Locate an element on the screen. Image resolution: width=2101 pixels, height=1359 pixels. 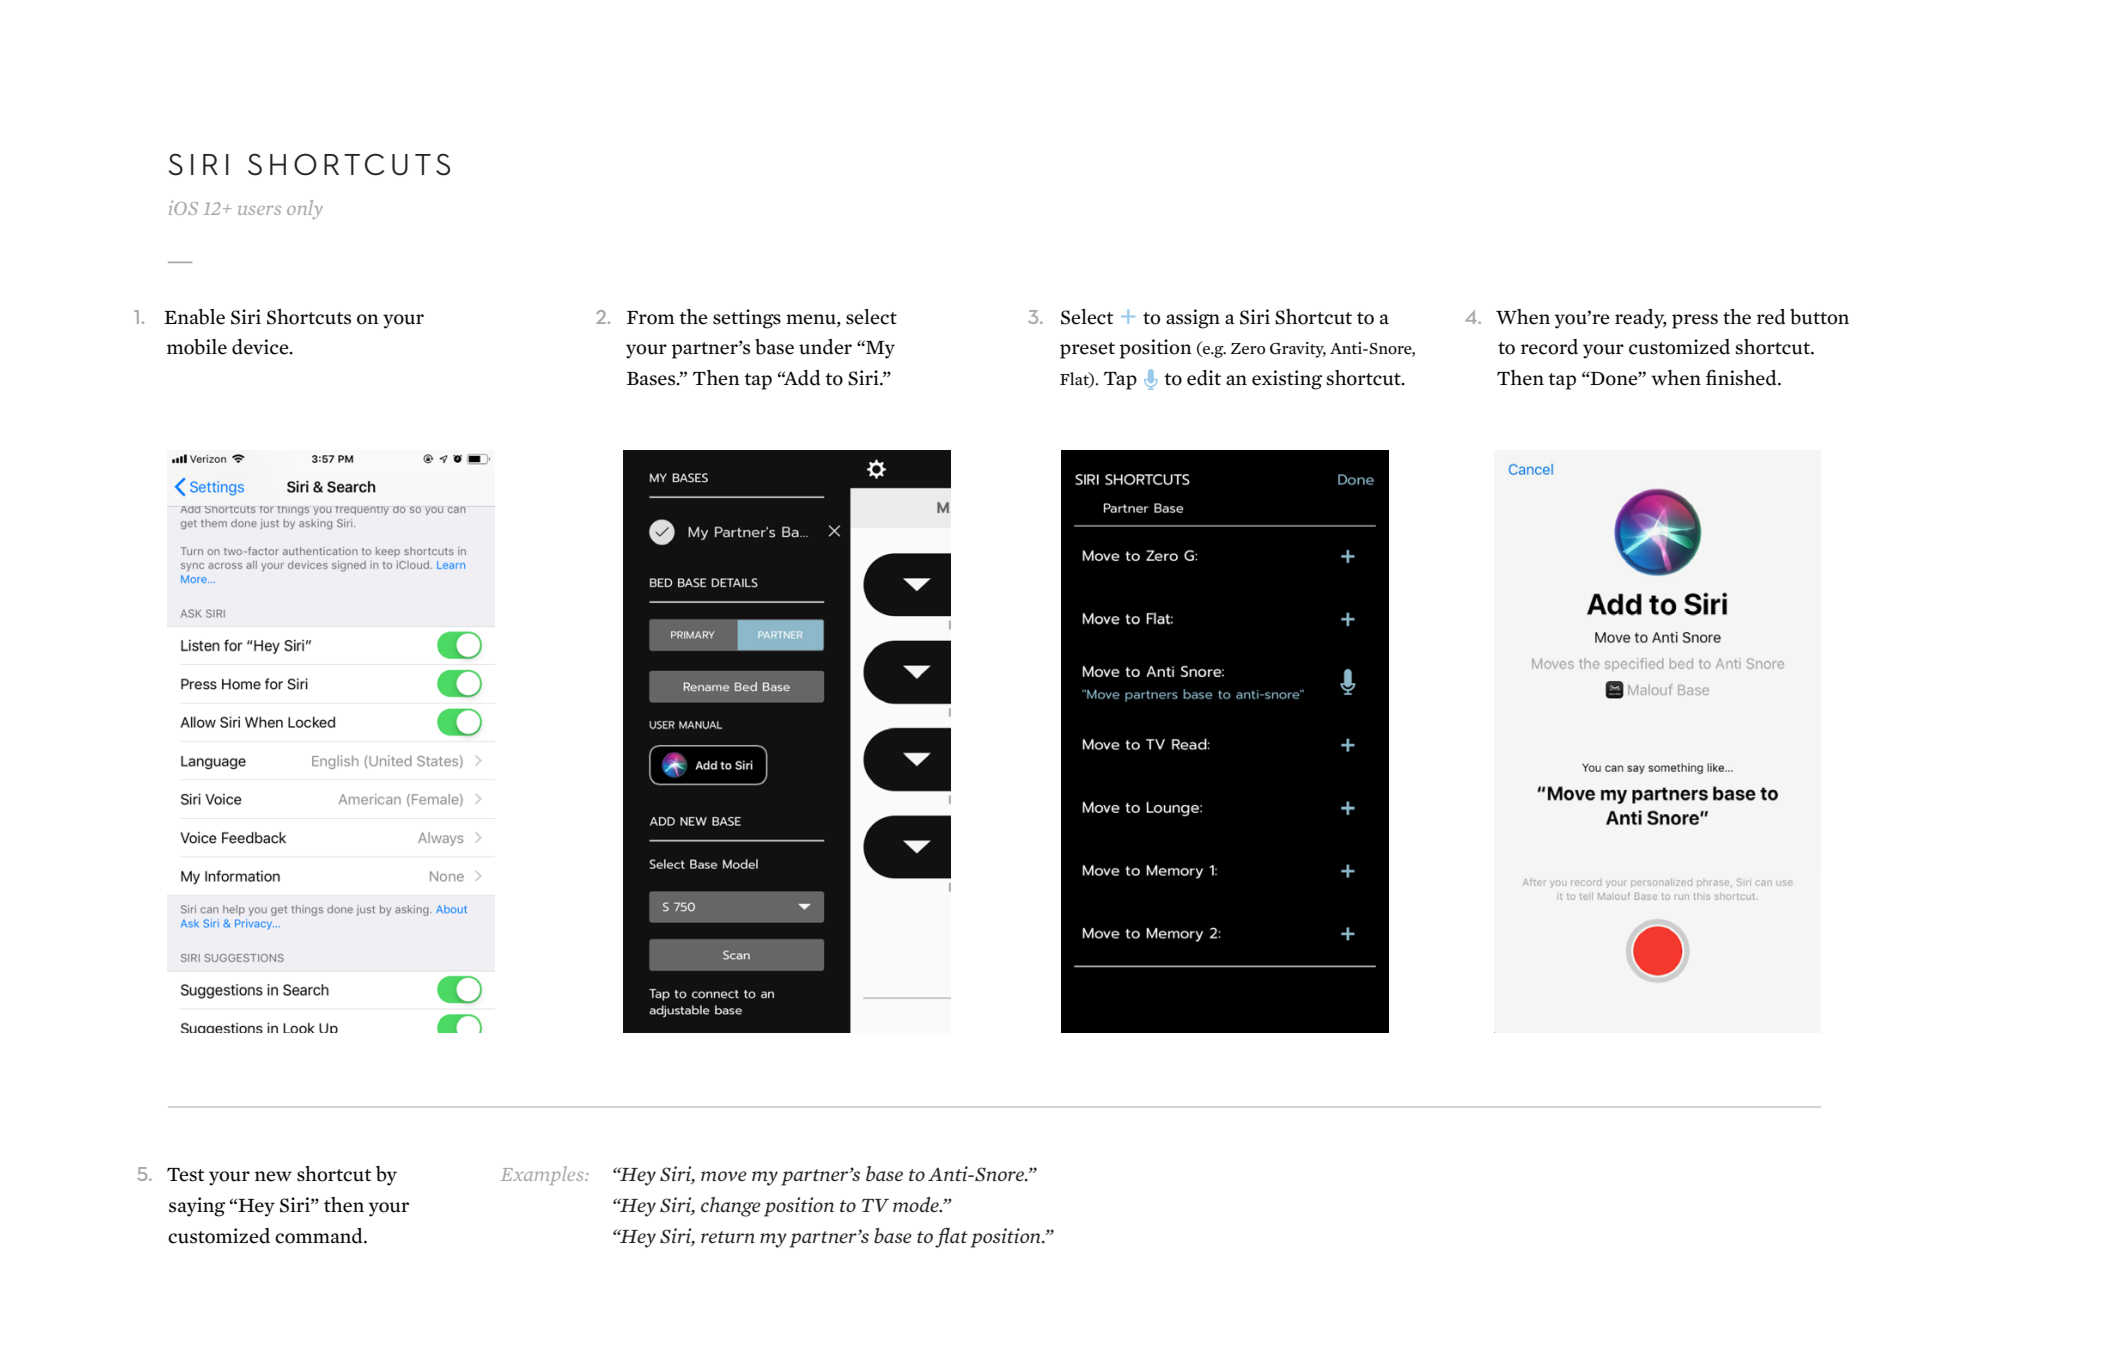
only is located at coordinates (305, 209).
